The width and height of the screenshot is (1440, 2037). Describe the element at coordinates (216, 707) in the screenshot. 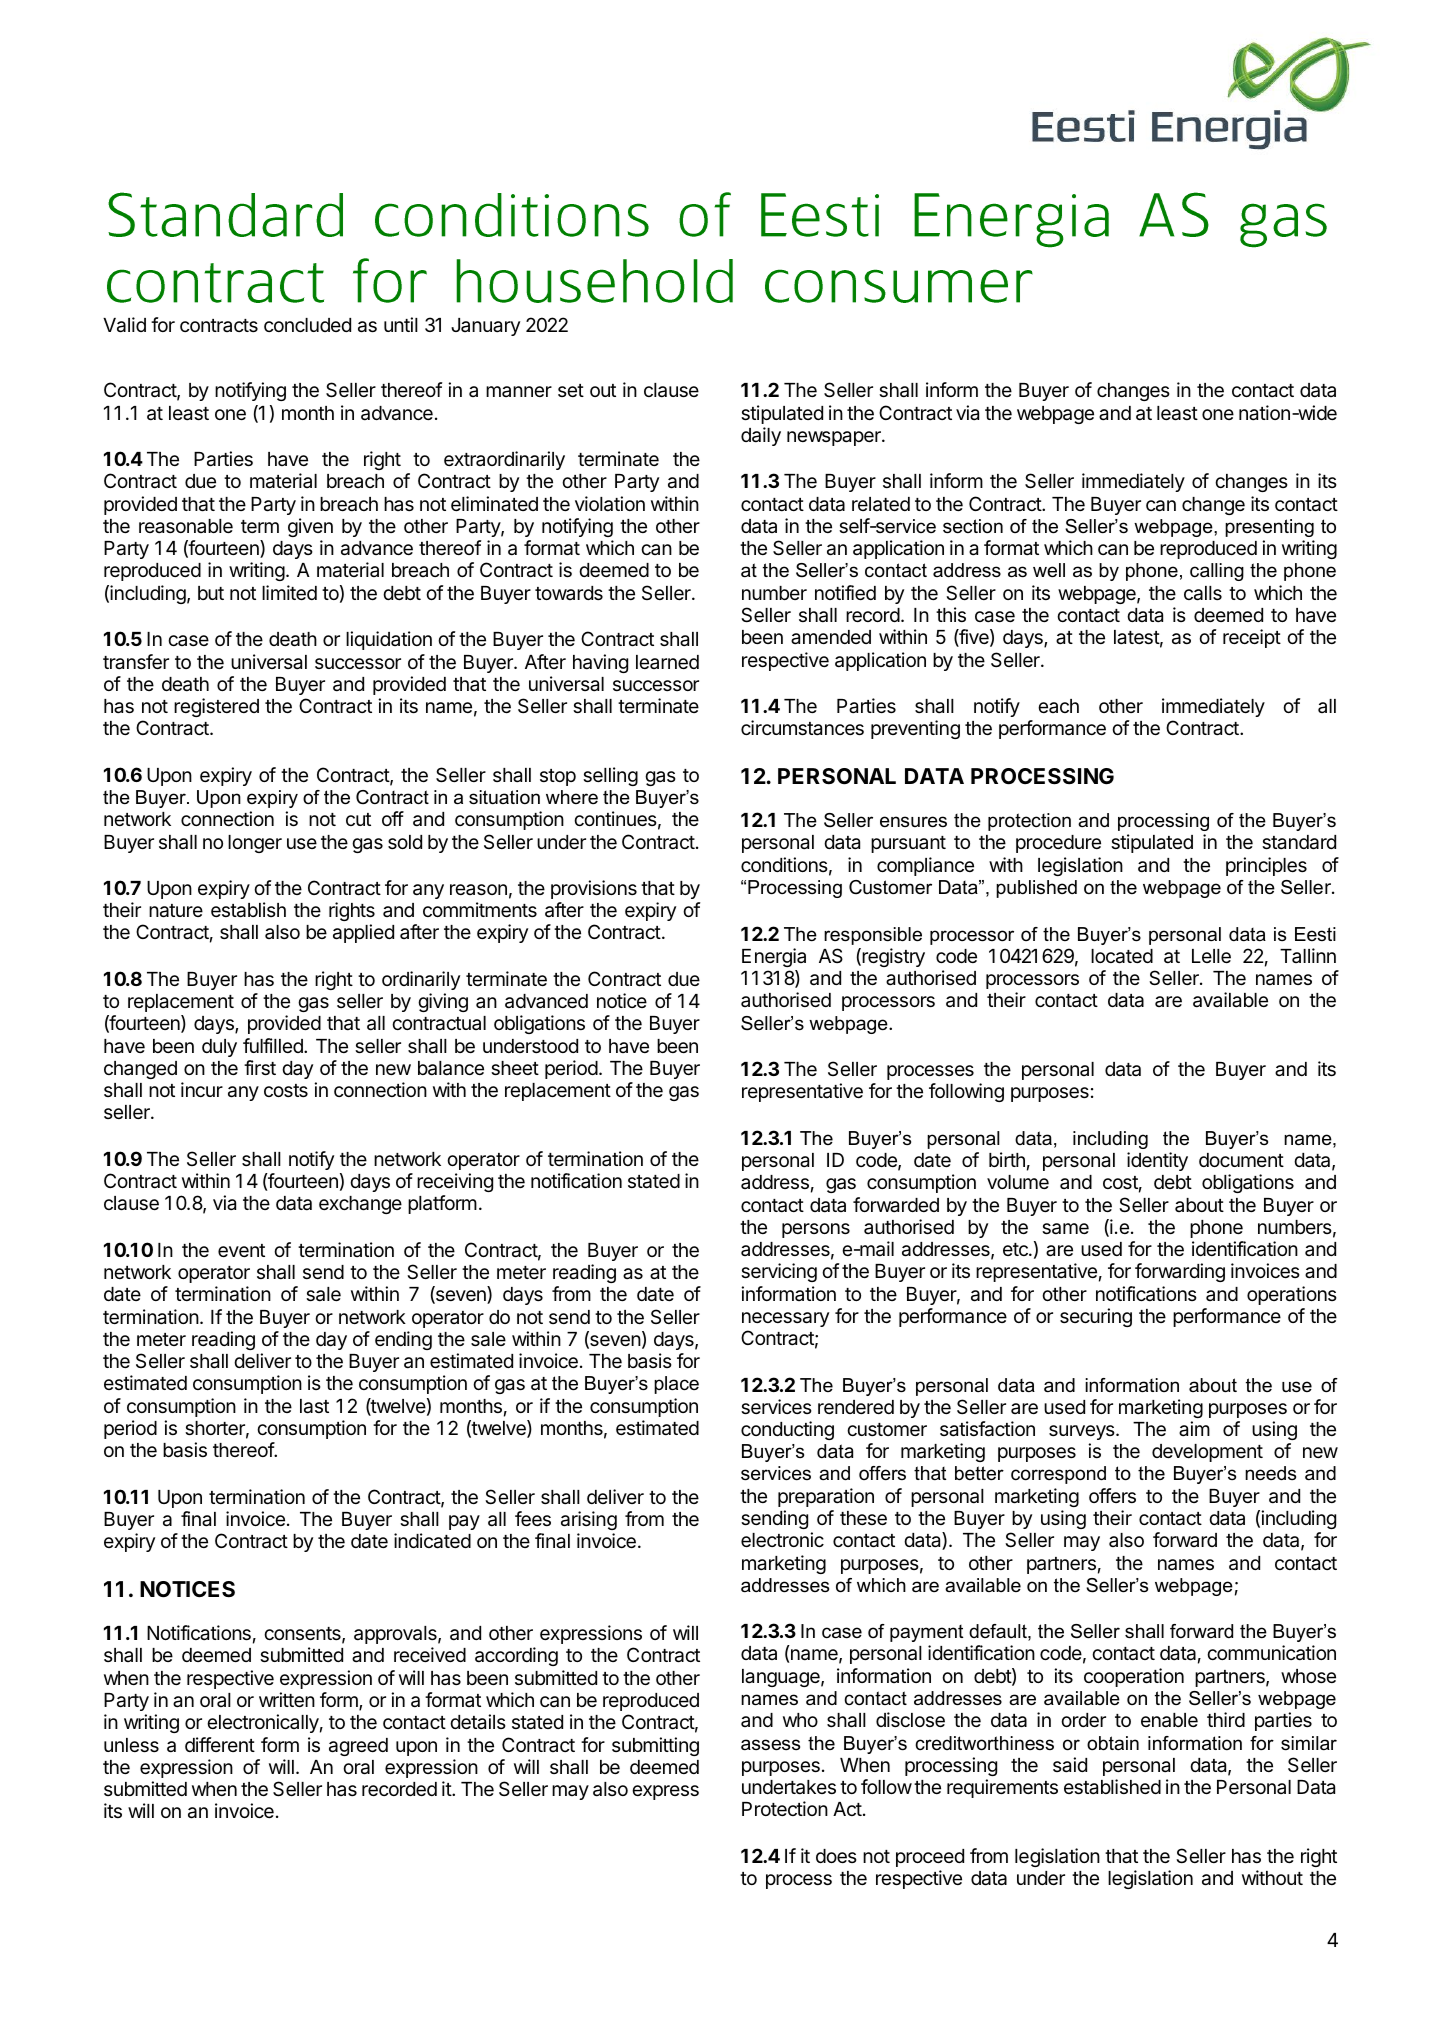

I see `registered` at that location.
